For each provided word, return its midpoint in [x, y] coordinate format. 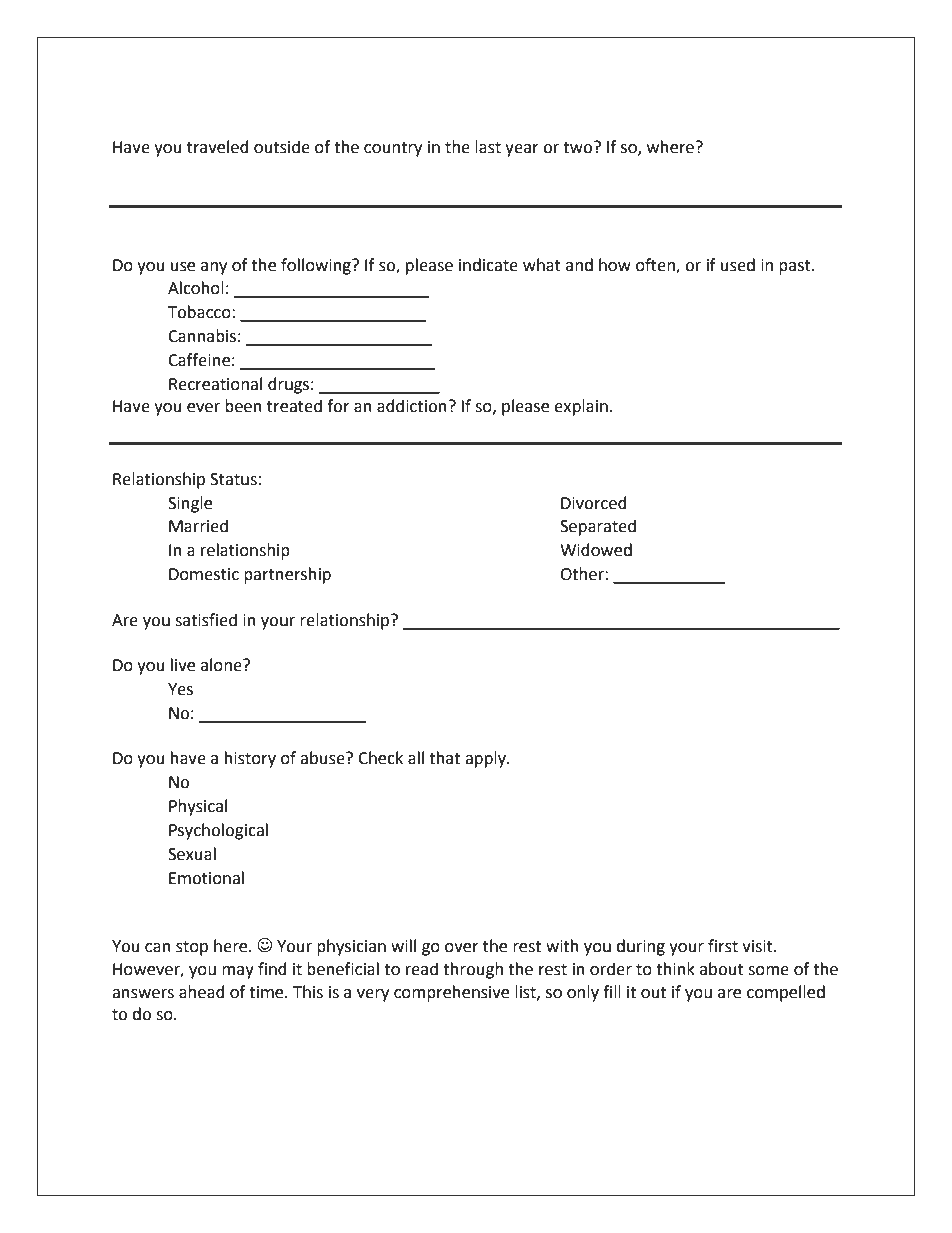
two [579, 147]
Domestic [204, 574]
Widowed [596, 550]
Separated [598, 527]
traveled [218, 147]
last [488, 147]
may [238, 972]
